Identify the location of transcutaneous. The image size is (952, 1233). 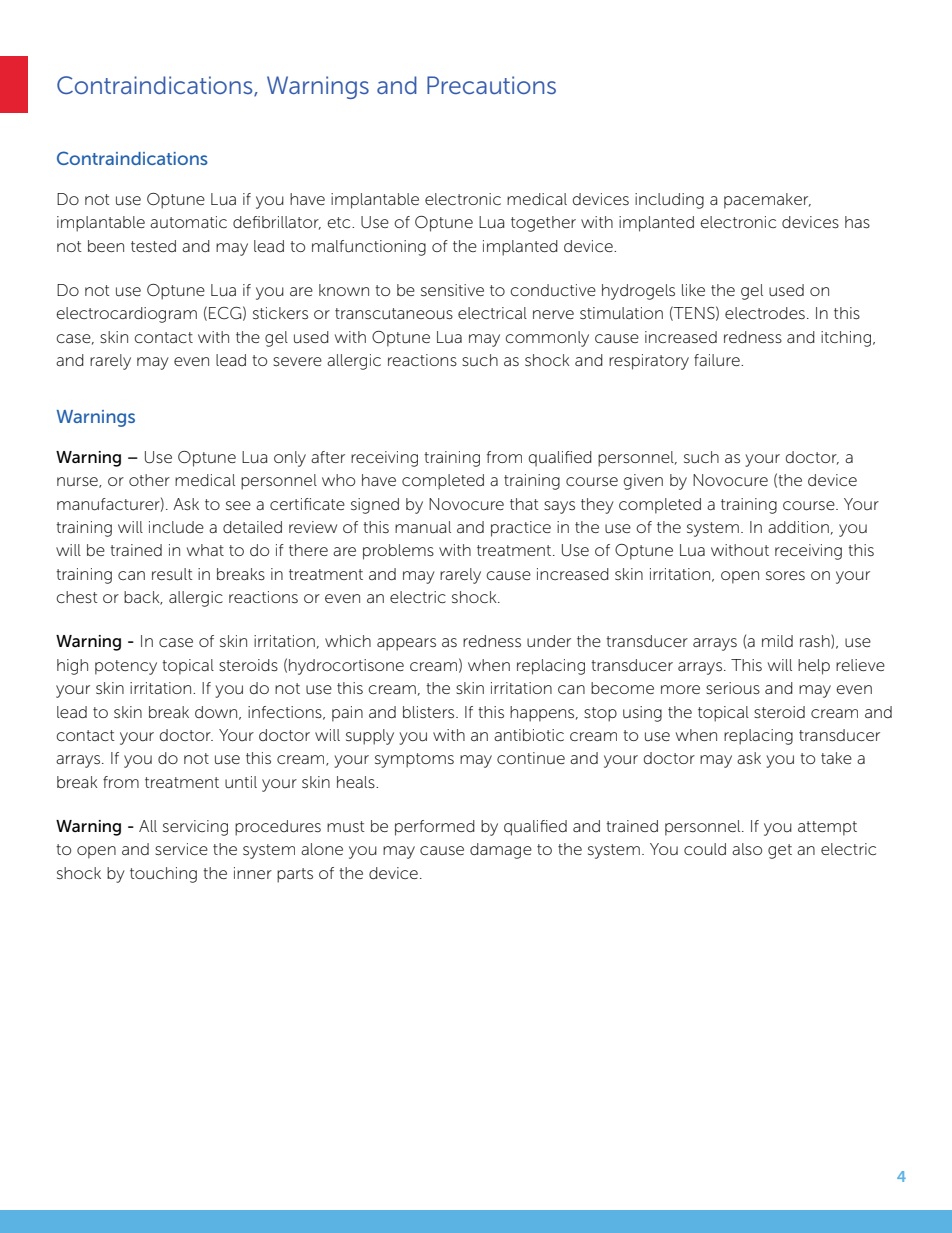
(394, 314).
